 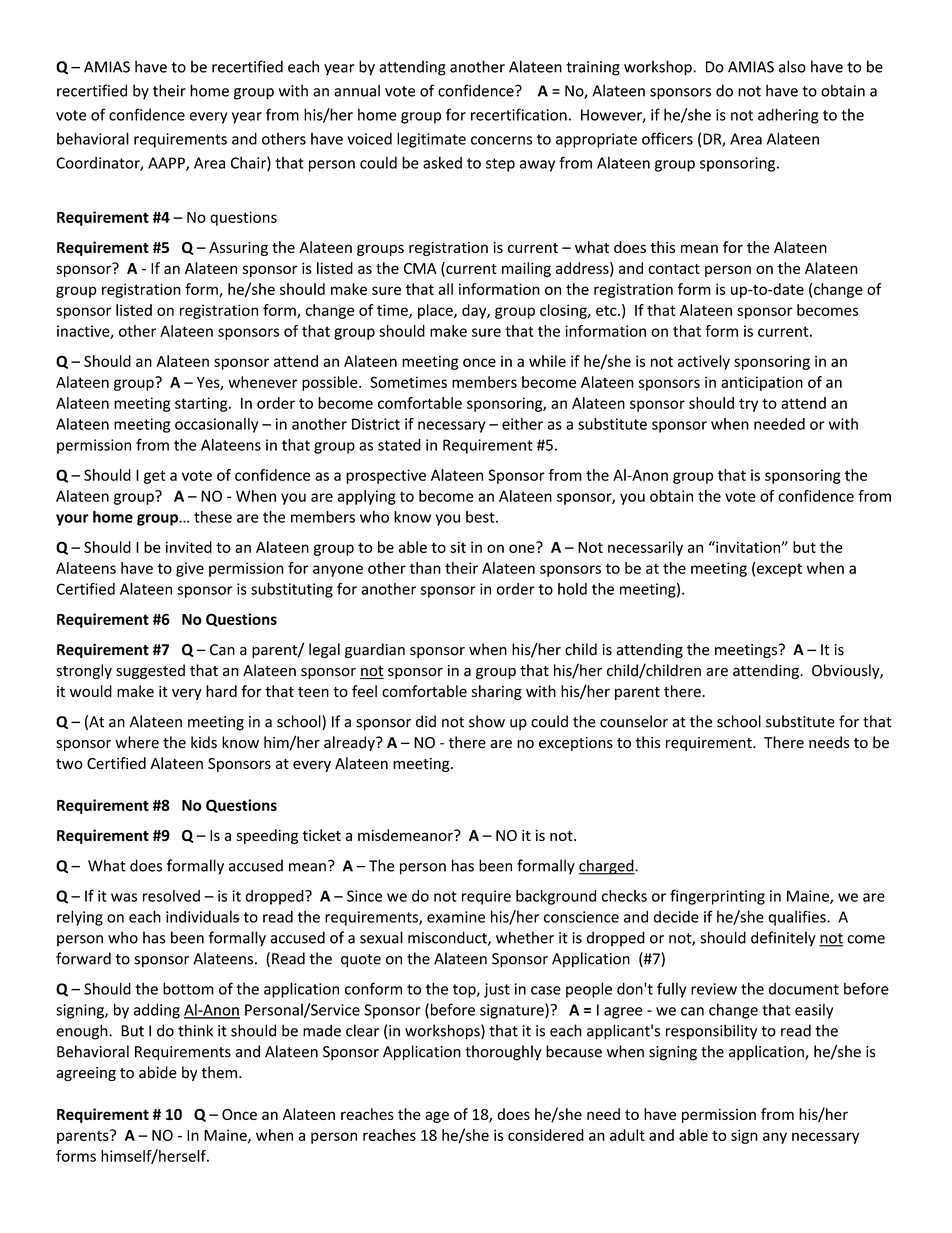 I want to click on fingerprinting, so click(x=717, y=897).
